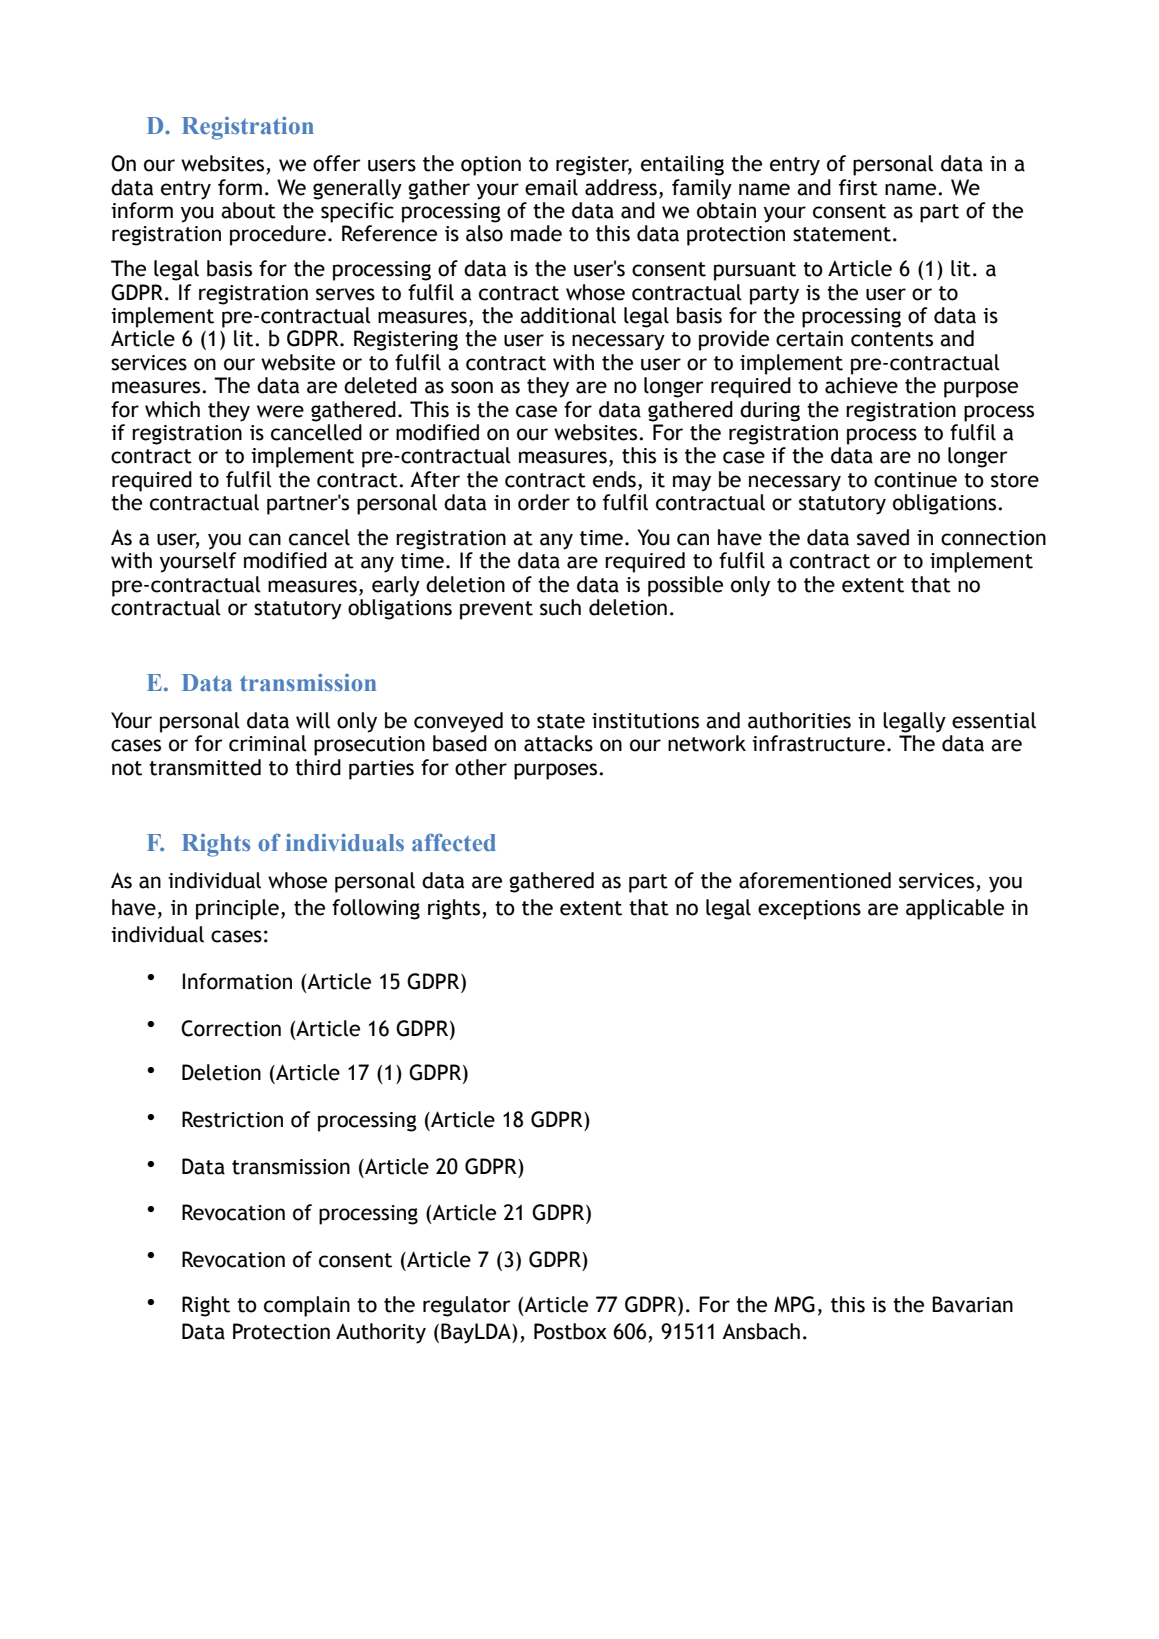 The width and height of the screenshot is (1159, 1639). Describe the element at coordinates (307, 1306) in the screenshot. I see `complain` at that location.
